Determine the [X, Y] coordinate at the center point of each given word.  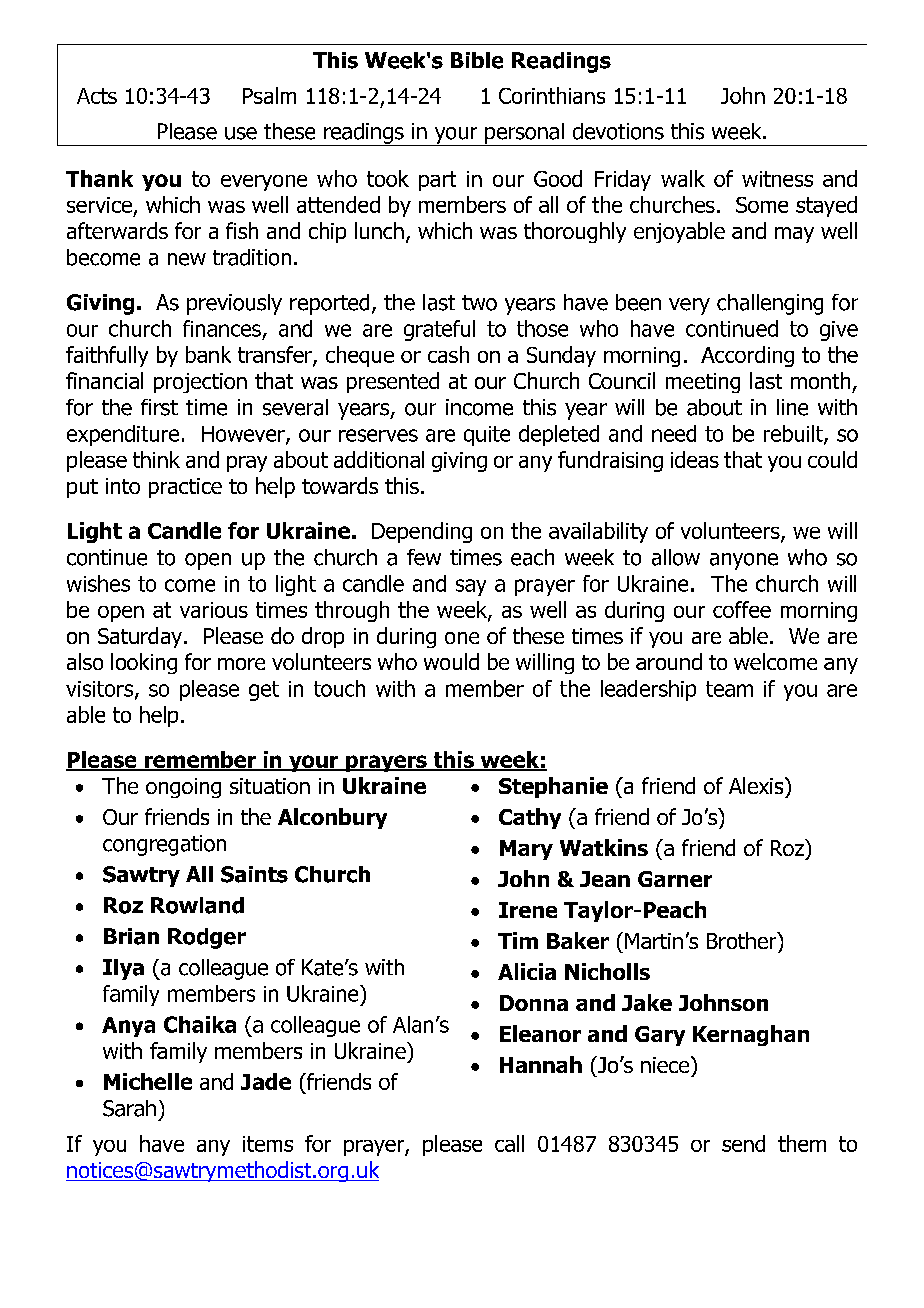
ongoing [183, 788]
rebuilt [794, 434]
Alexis [757, 785]
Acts [97, 96]
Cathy [530, 818]
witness [777, 179]
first [159, 407]
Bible [477, 60]
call [509, 1143]
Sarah [129, 1108]
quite [487, 436]
